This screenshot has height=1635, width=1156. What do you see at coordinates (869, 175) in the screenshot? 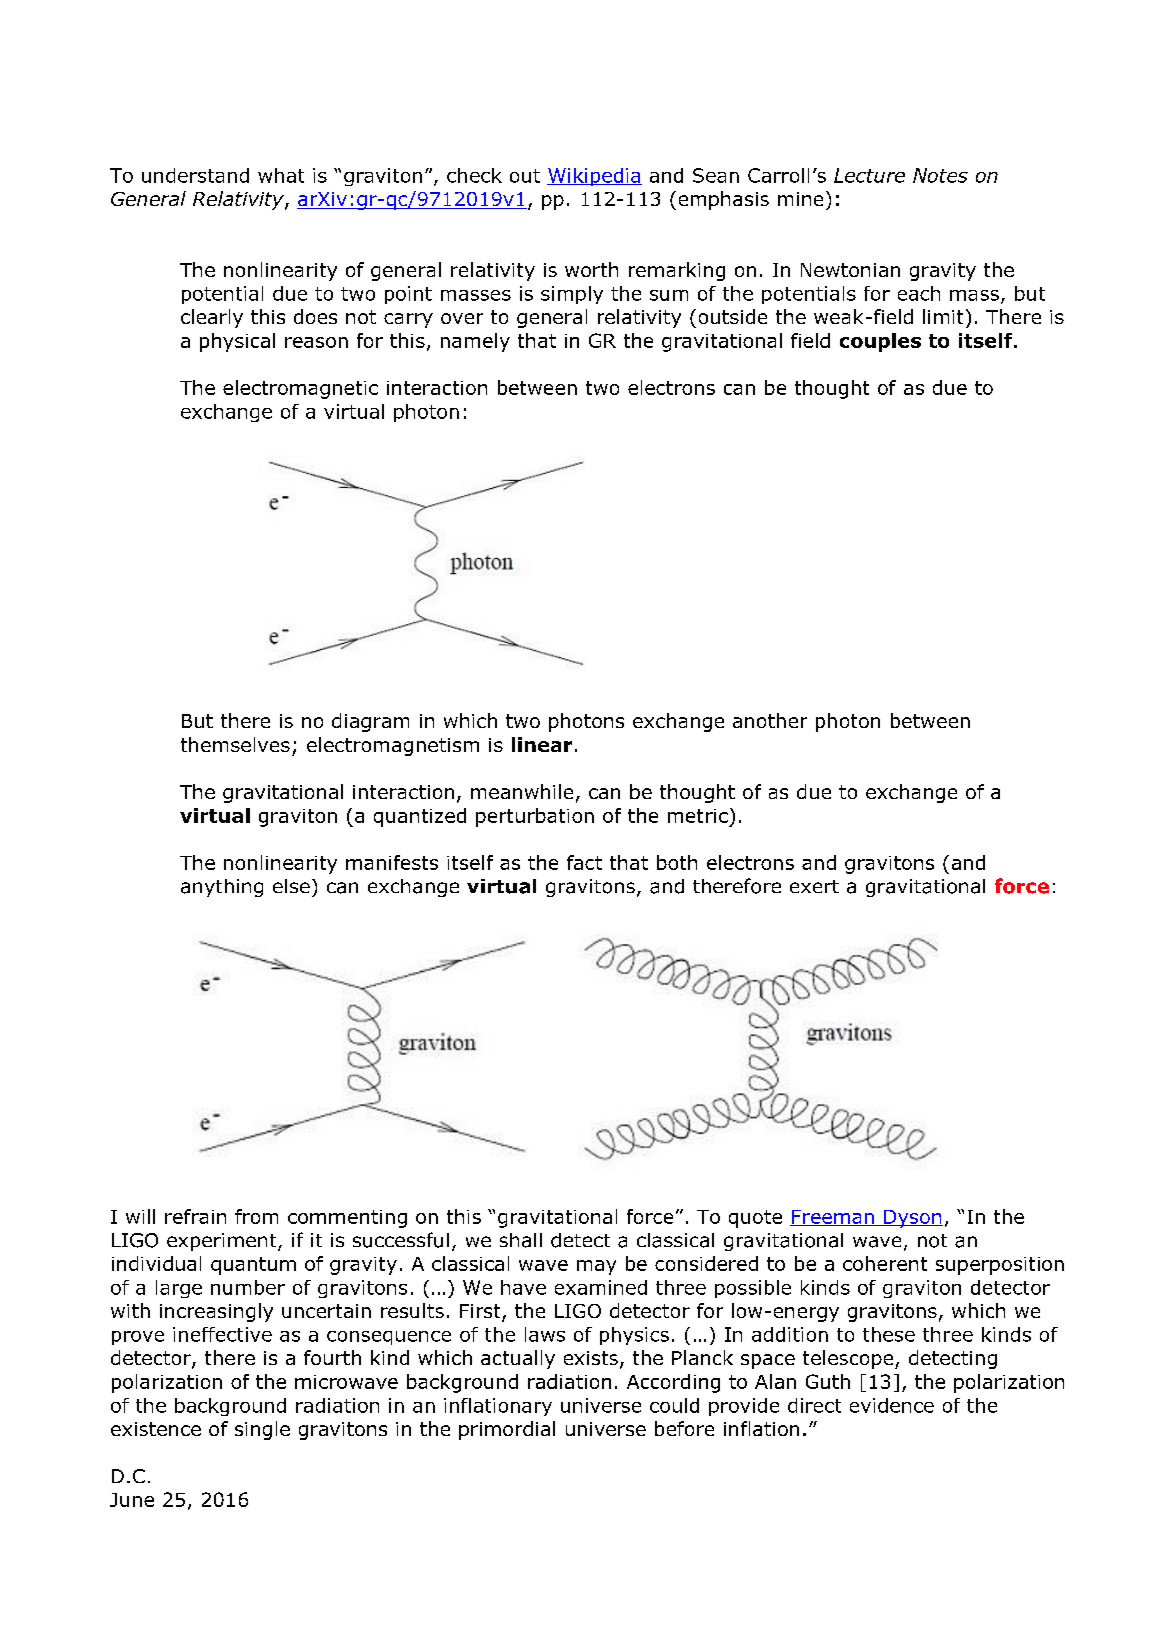
I see `Lecture` at bounding box center [869, 175].
